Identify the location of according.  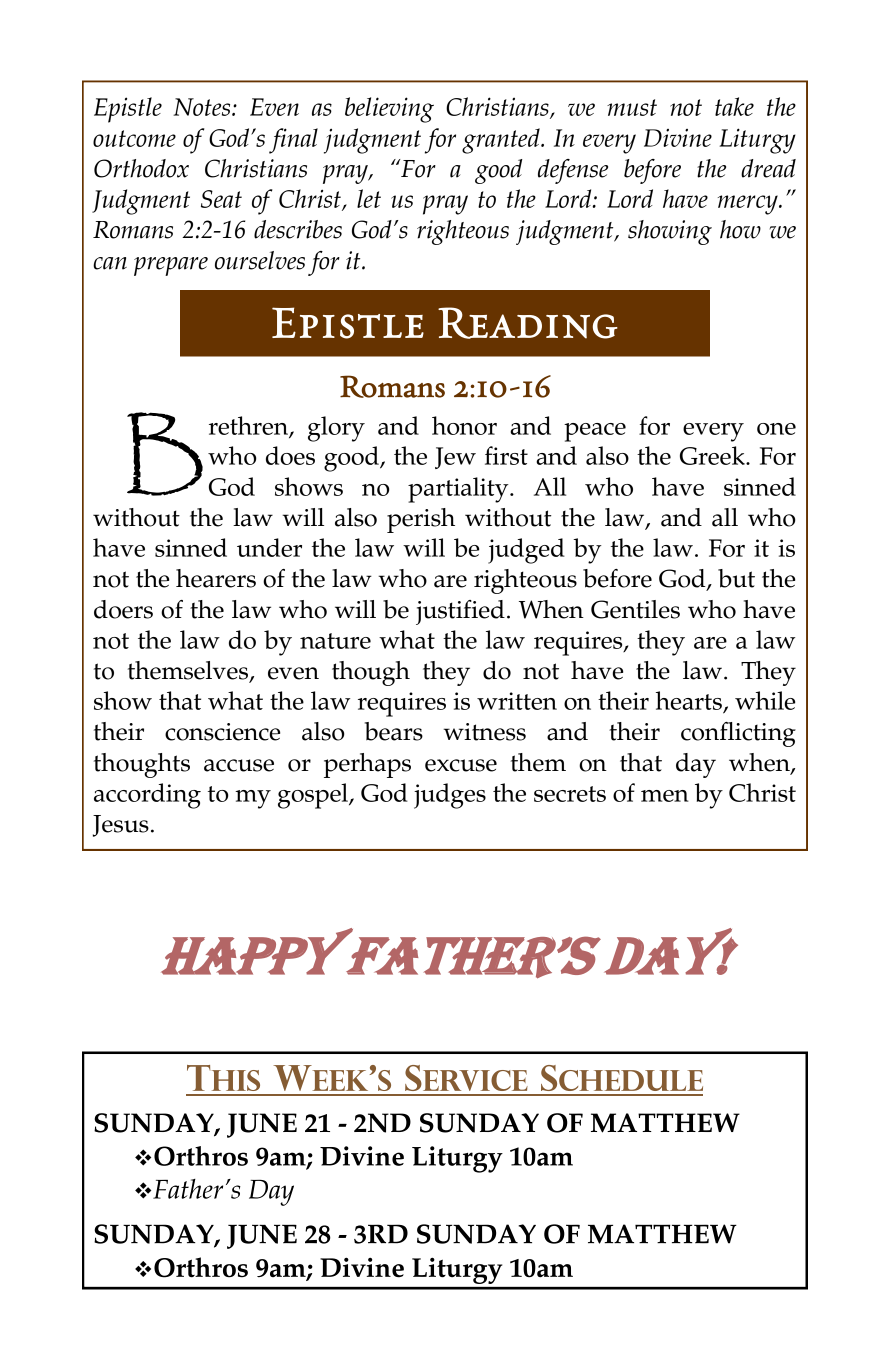
(147, 796).
